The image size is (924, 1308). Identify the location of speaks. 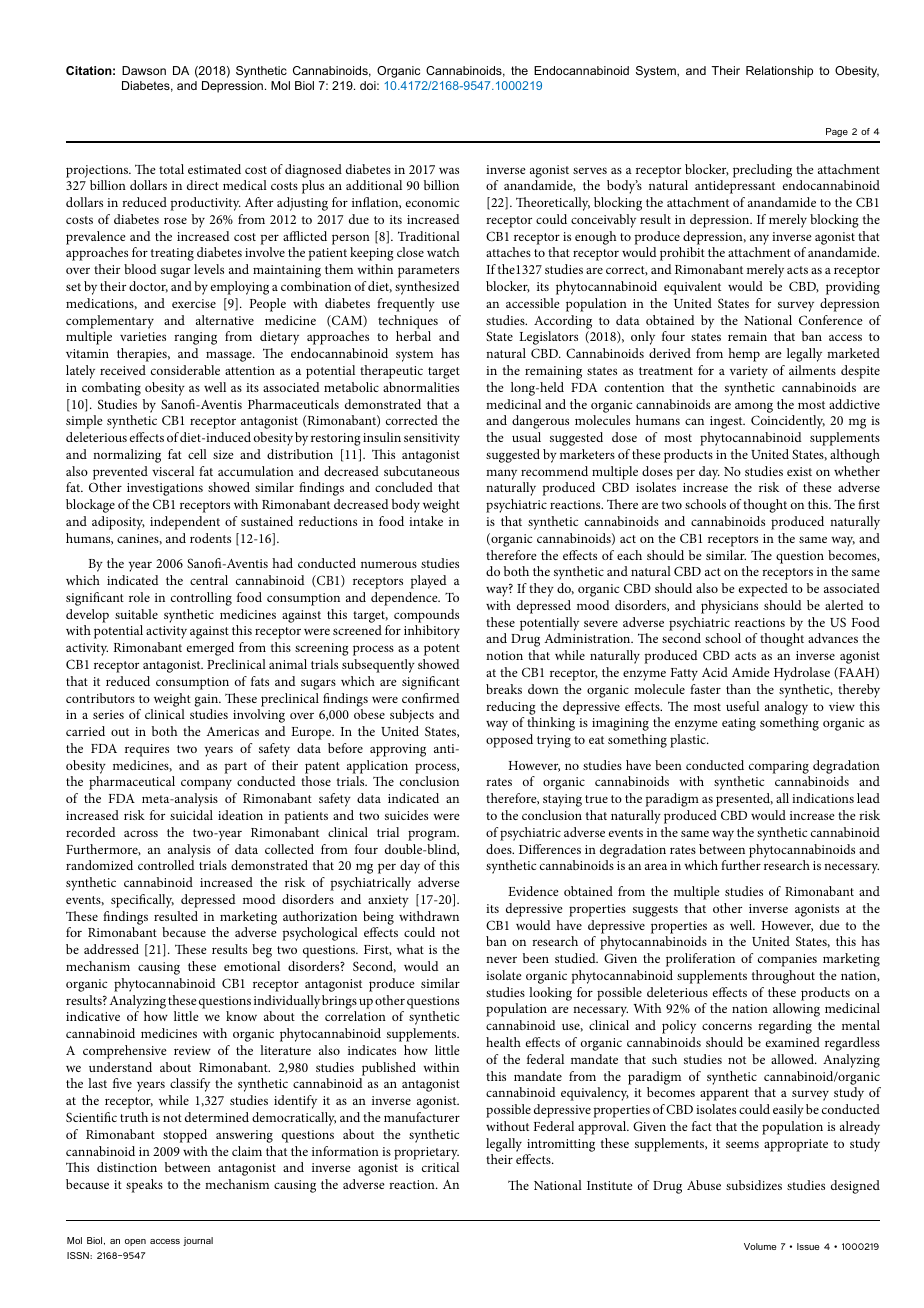
(144, 1186).
